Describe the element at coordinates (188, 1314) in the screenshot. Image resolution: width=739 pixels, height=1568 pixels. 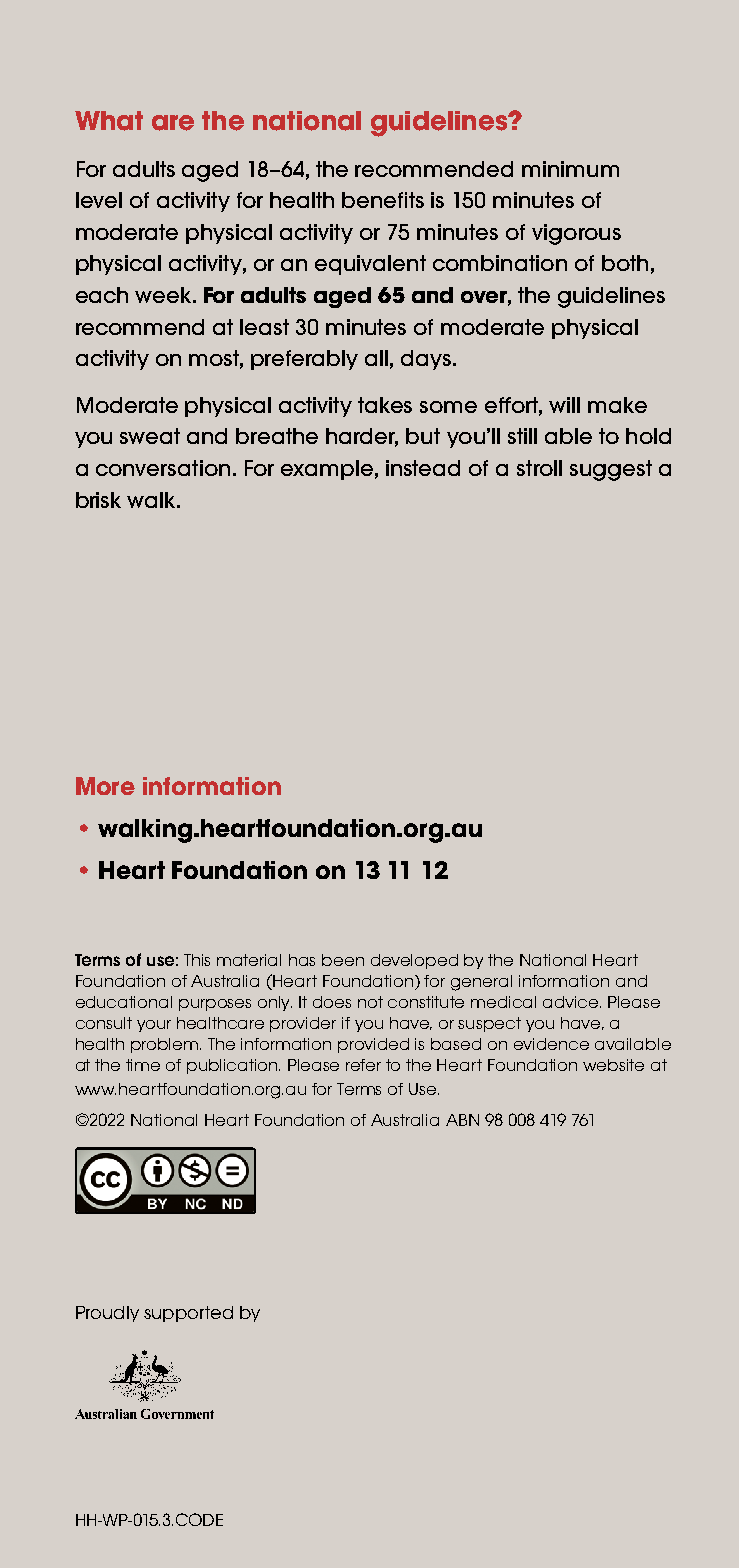
I see `supported` at that location.
